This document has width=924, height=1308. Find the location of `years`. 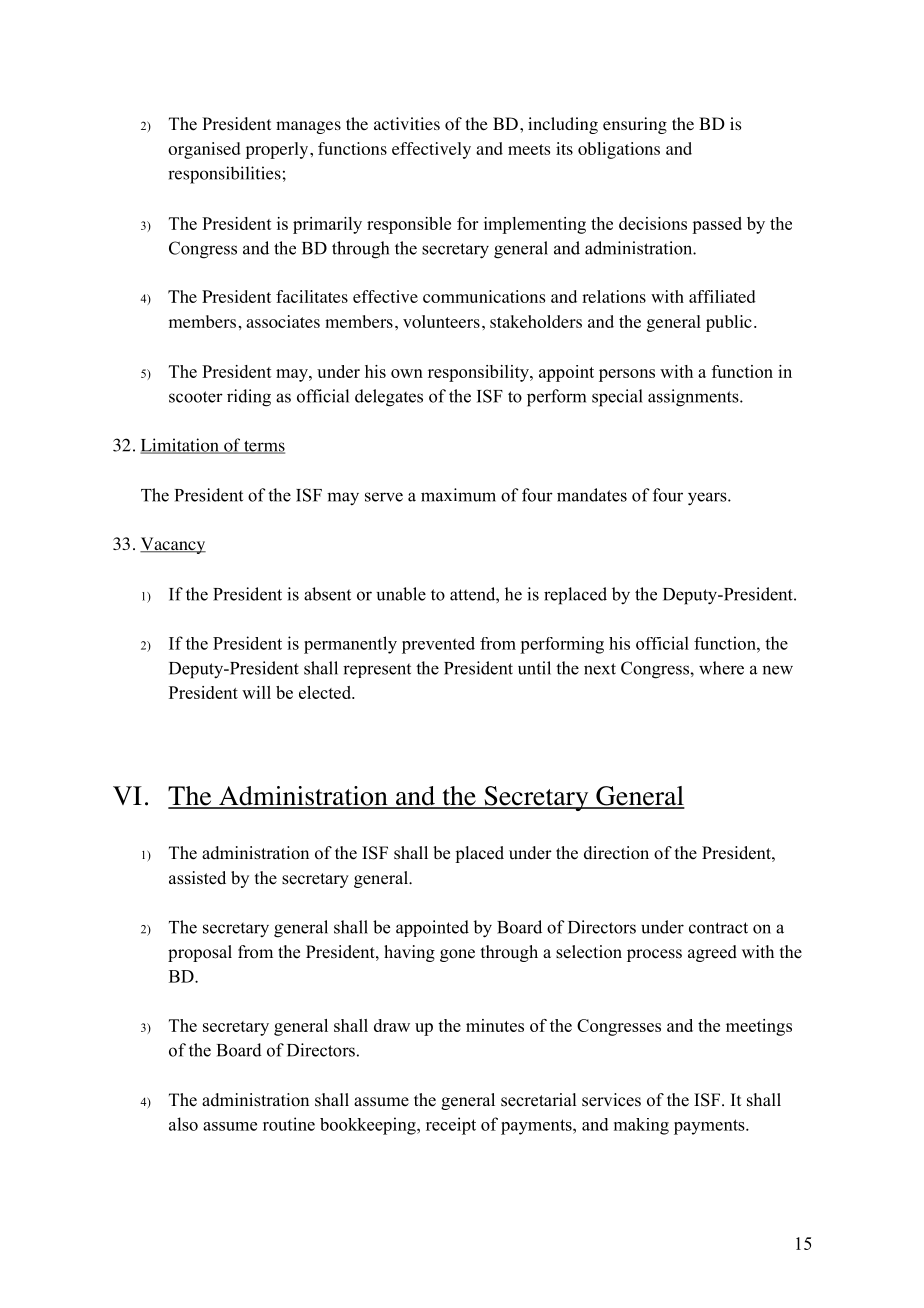

years is located at coordinates (708, 499).
